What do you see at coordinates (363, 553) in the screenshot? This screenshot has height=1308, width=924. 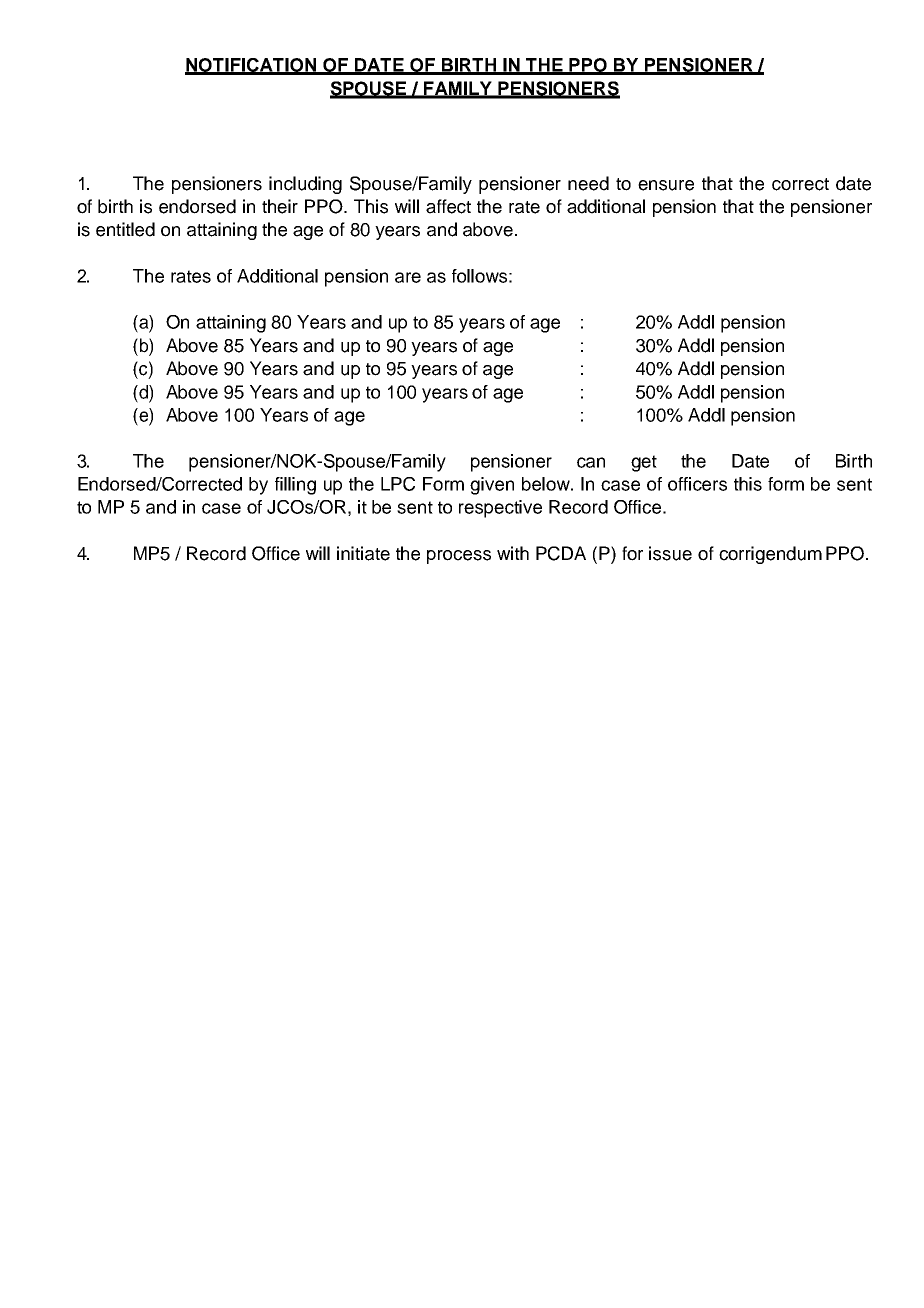 I see `initiate` at bounding box center [363, 553].
